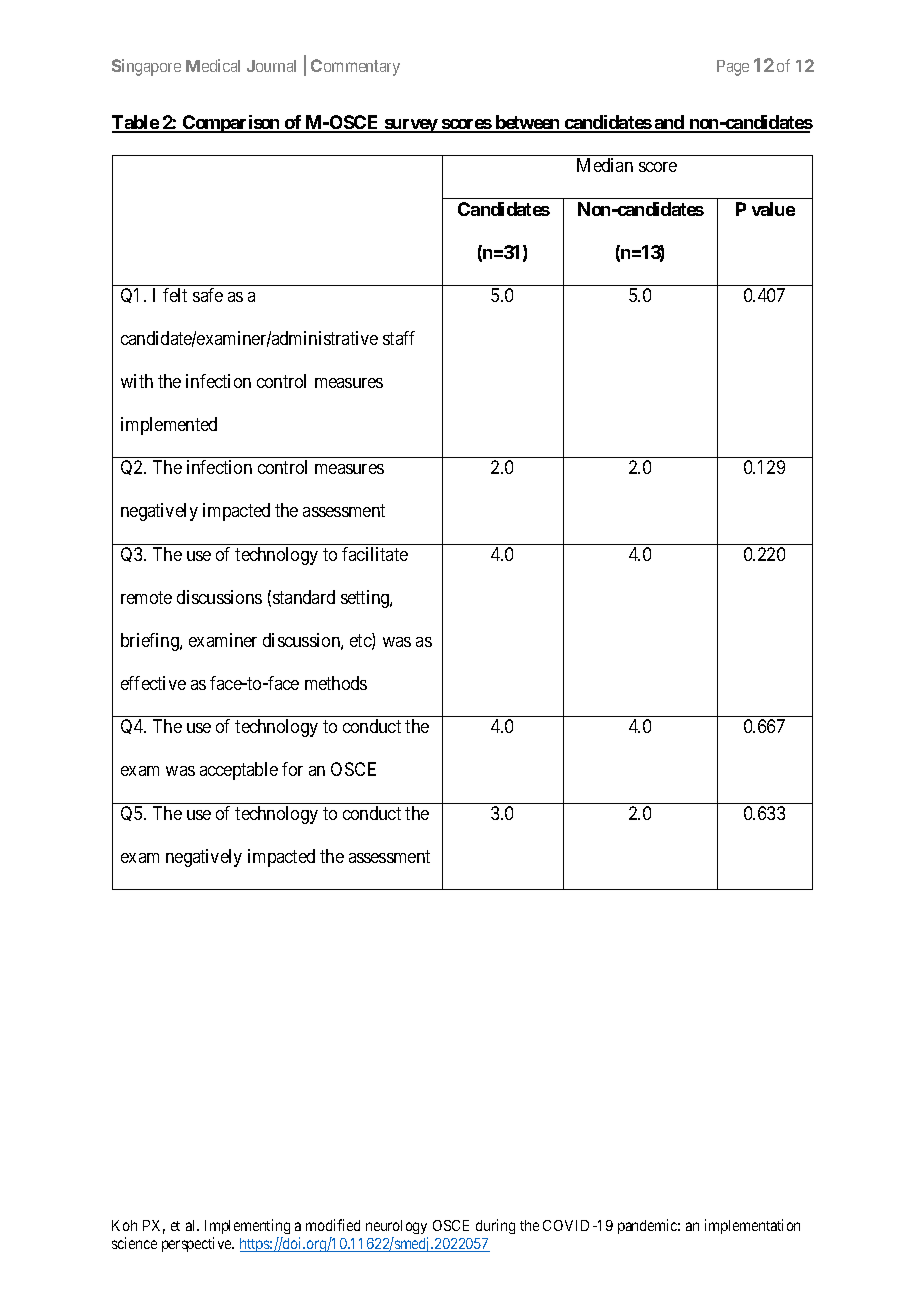 The image size is (924, 1308). I want to click on survey, so click(410, 126).
